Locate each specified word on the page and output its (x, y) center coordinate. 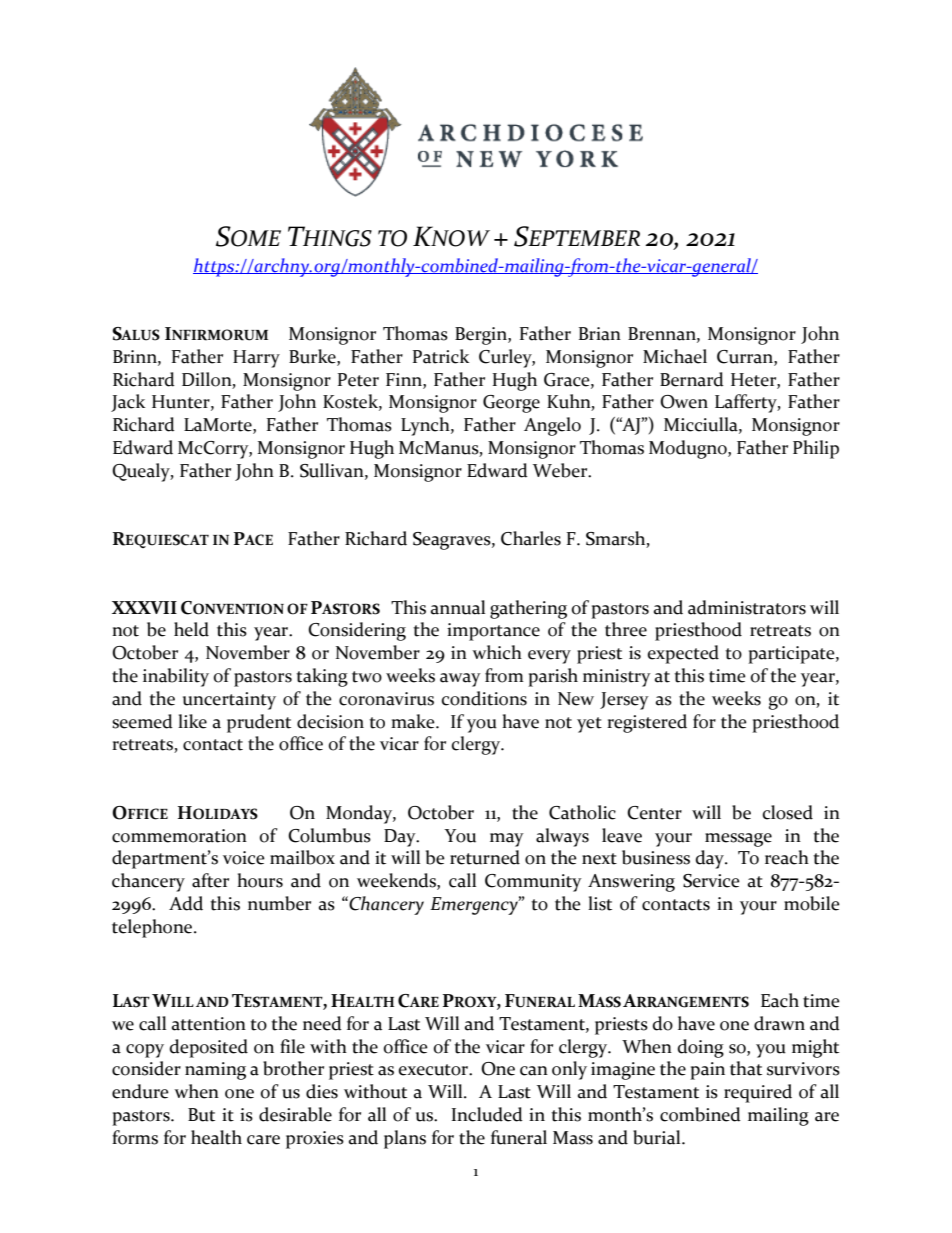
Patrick (441, 356)
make (414, 721)
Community (533, 883)
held (191, 629)
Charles (531, 538)
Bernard (692, 379)
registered (647, 723)
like (192, 721)
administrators (747, 607)
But (201, 1115)
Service (711, 881)
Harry (256, 359)
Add (186, 903)
